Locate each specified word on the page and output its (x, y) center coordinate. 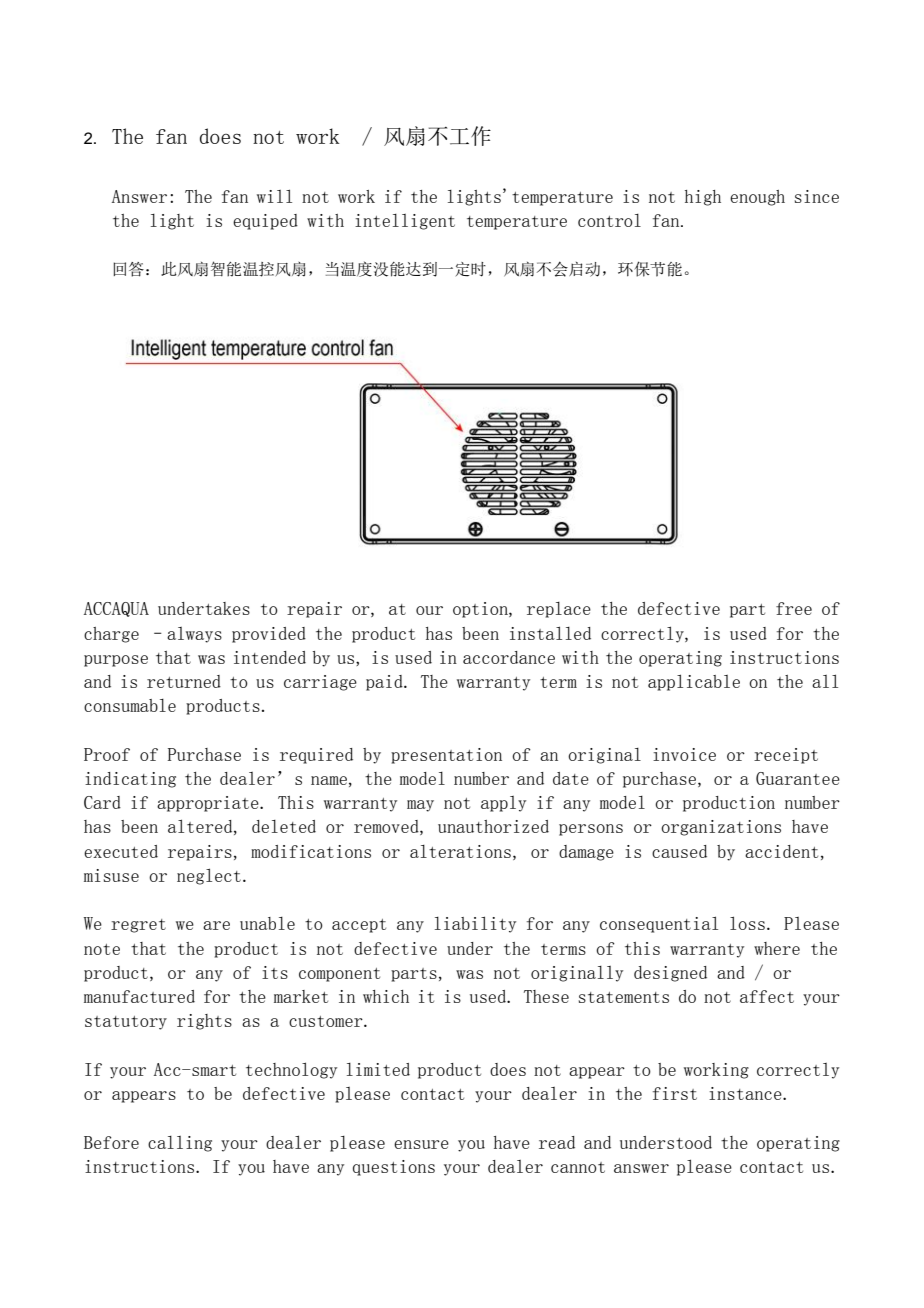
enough (757, 198)
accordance (509, 657)
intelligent (405, 222)
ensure (421, 1144)
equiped (265, 222)
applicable (694, 682)
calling (180, 1144)
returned (184, 681)
